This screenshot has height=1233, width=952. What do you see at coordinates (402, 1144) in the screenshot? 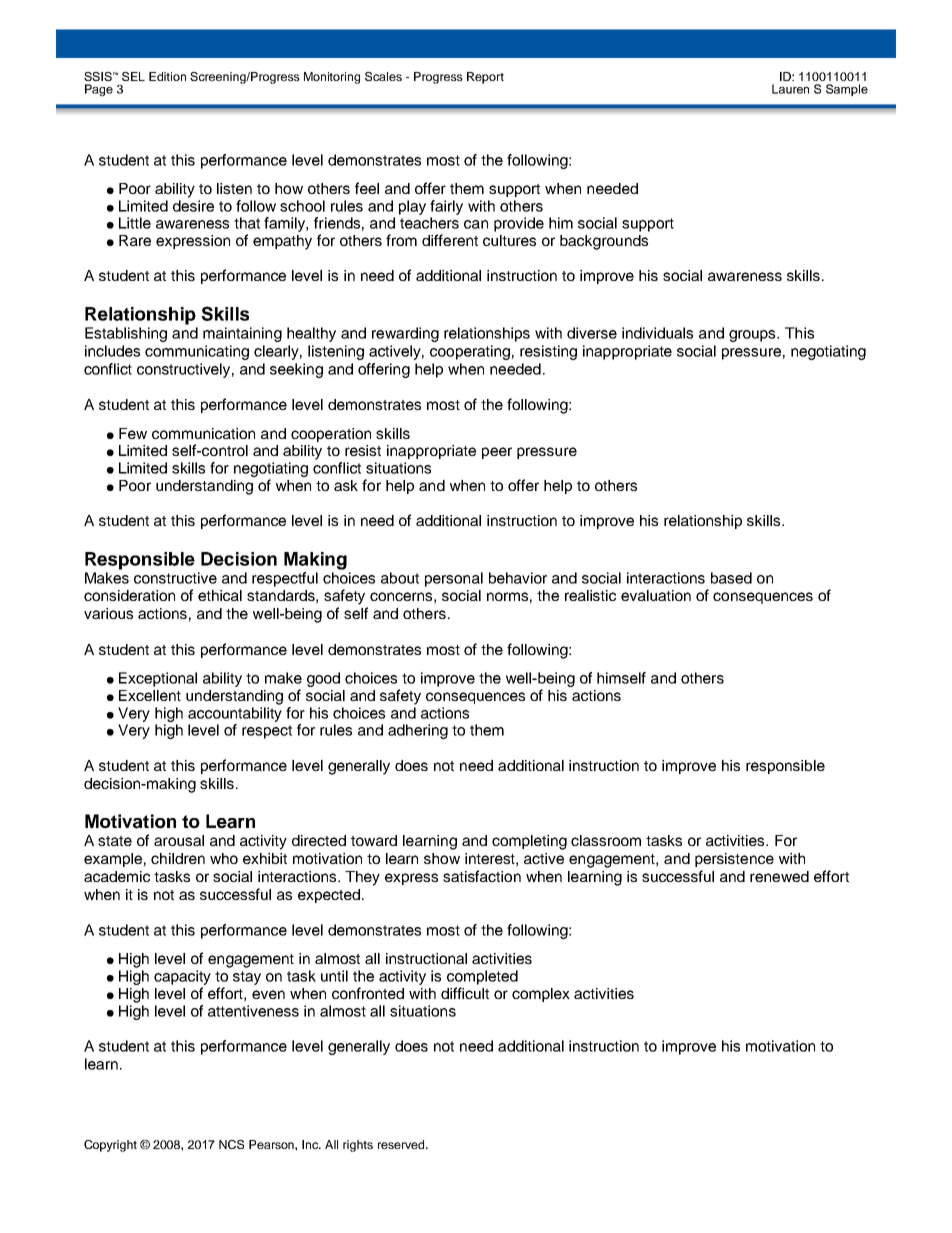
I see `reserved` at bounding box center [402, 1144].
